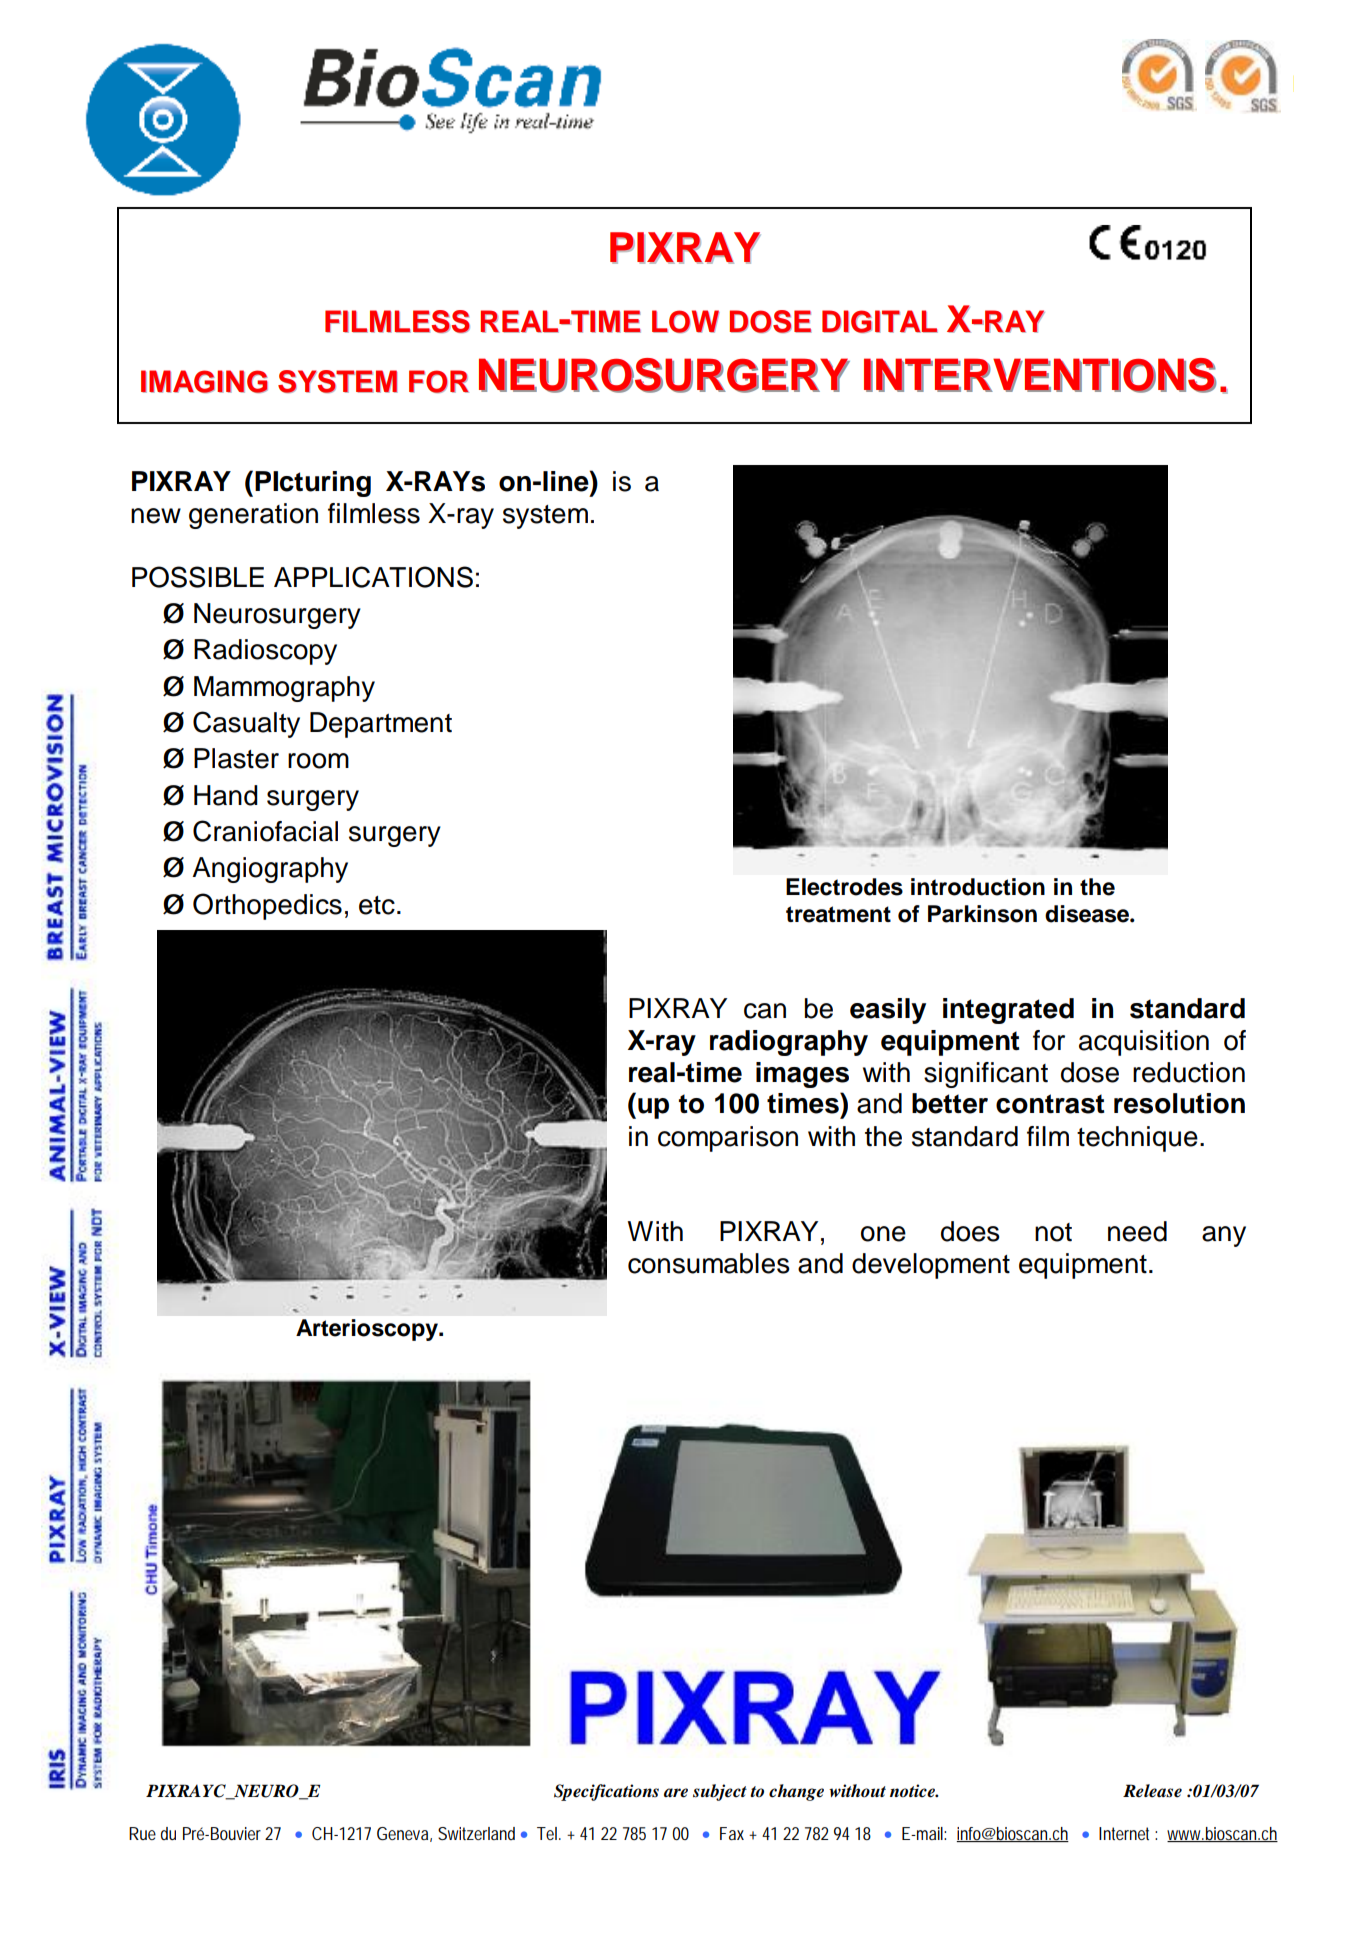 The height and width of the screenshot is (1934, 1368). What do you see at coordinates (142, 1833) in the screenshot?
I see `Rue` at bounding box center [142, 1833].
